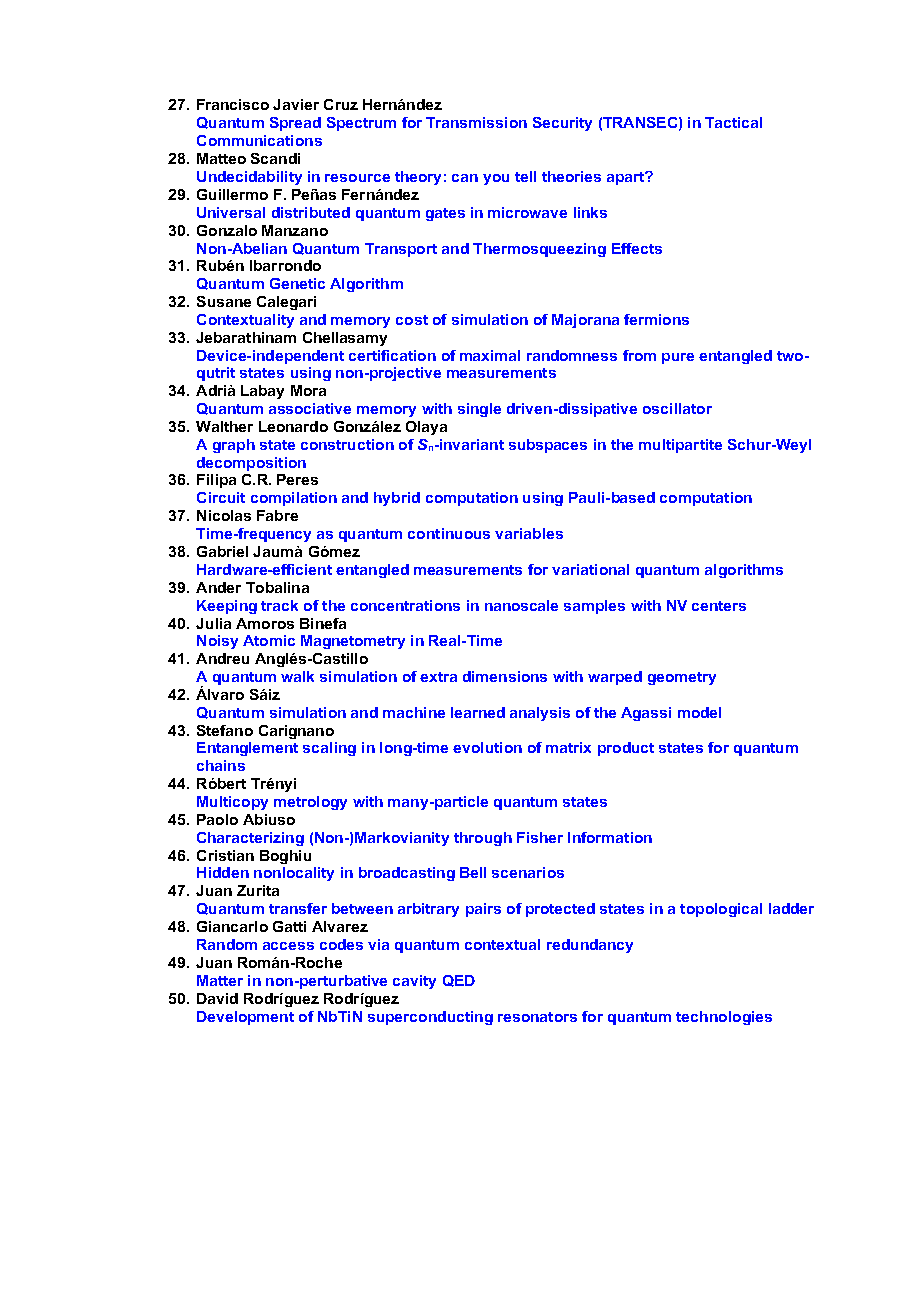  I want to click on technologies, so click(724, 1018).
